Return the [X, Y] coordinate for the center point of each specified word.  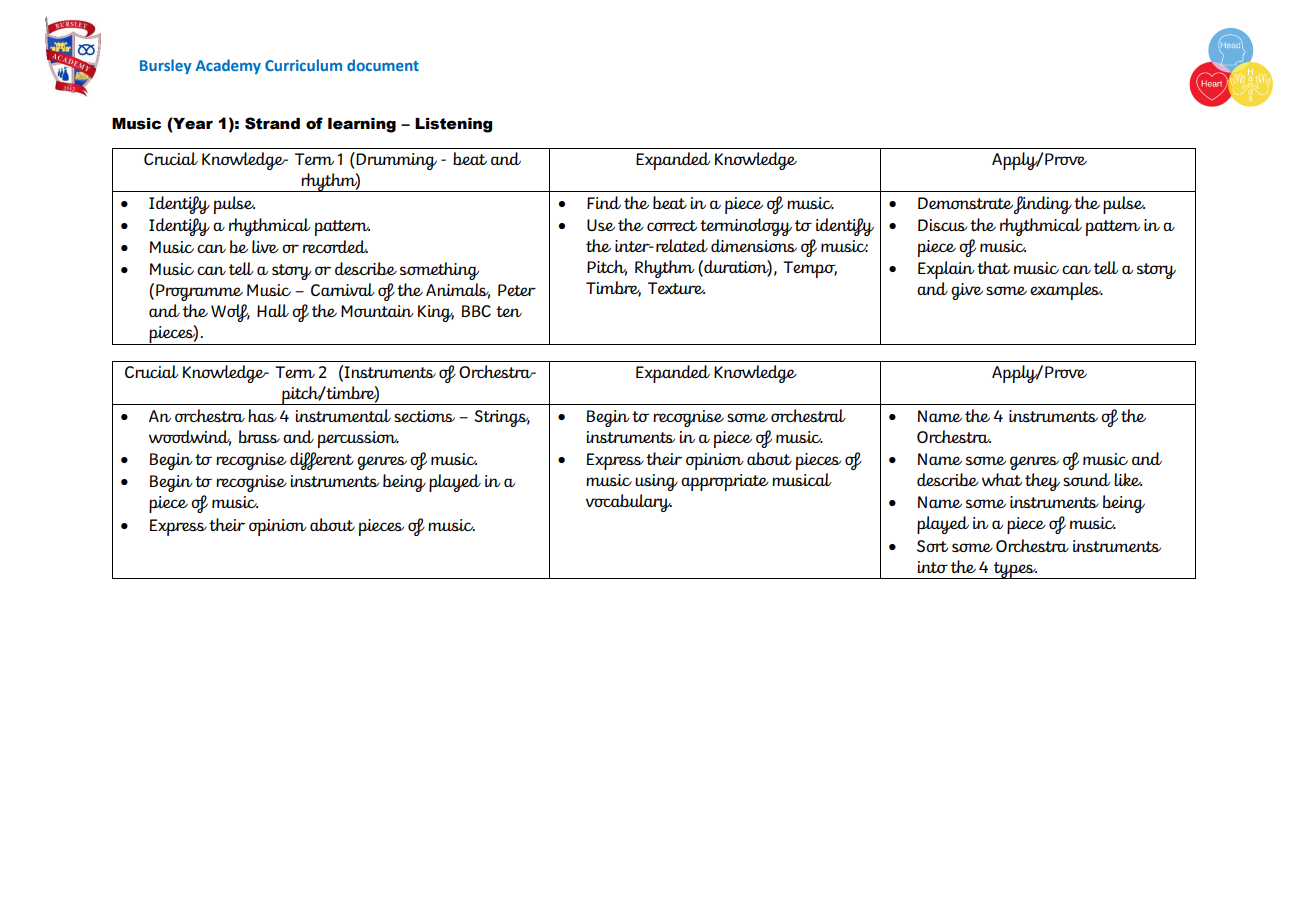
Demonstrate [965, 203]
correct [672, 225]
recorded [335, 246]
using [656, 482]
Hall [273, 310]
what [1002, 479]
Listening [453, 125]
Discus [942, 225]
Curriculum [303, 65]
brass [259, 436]
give [967, 291]
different [322, 461]
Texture [676, 288]
